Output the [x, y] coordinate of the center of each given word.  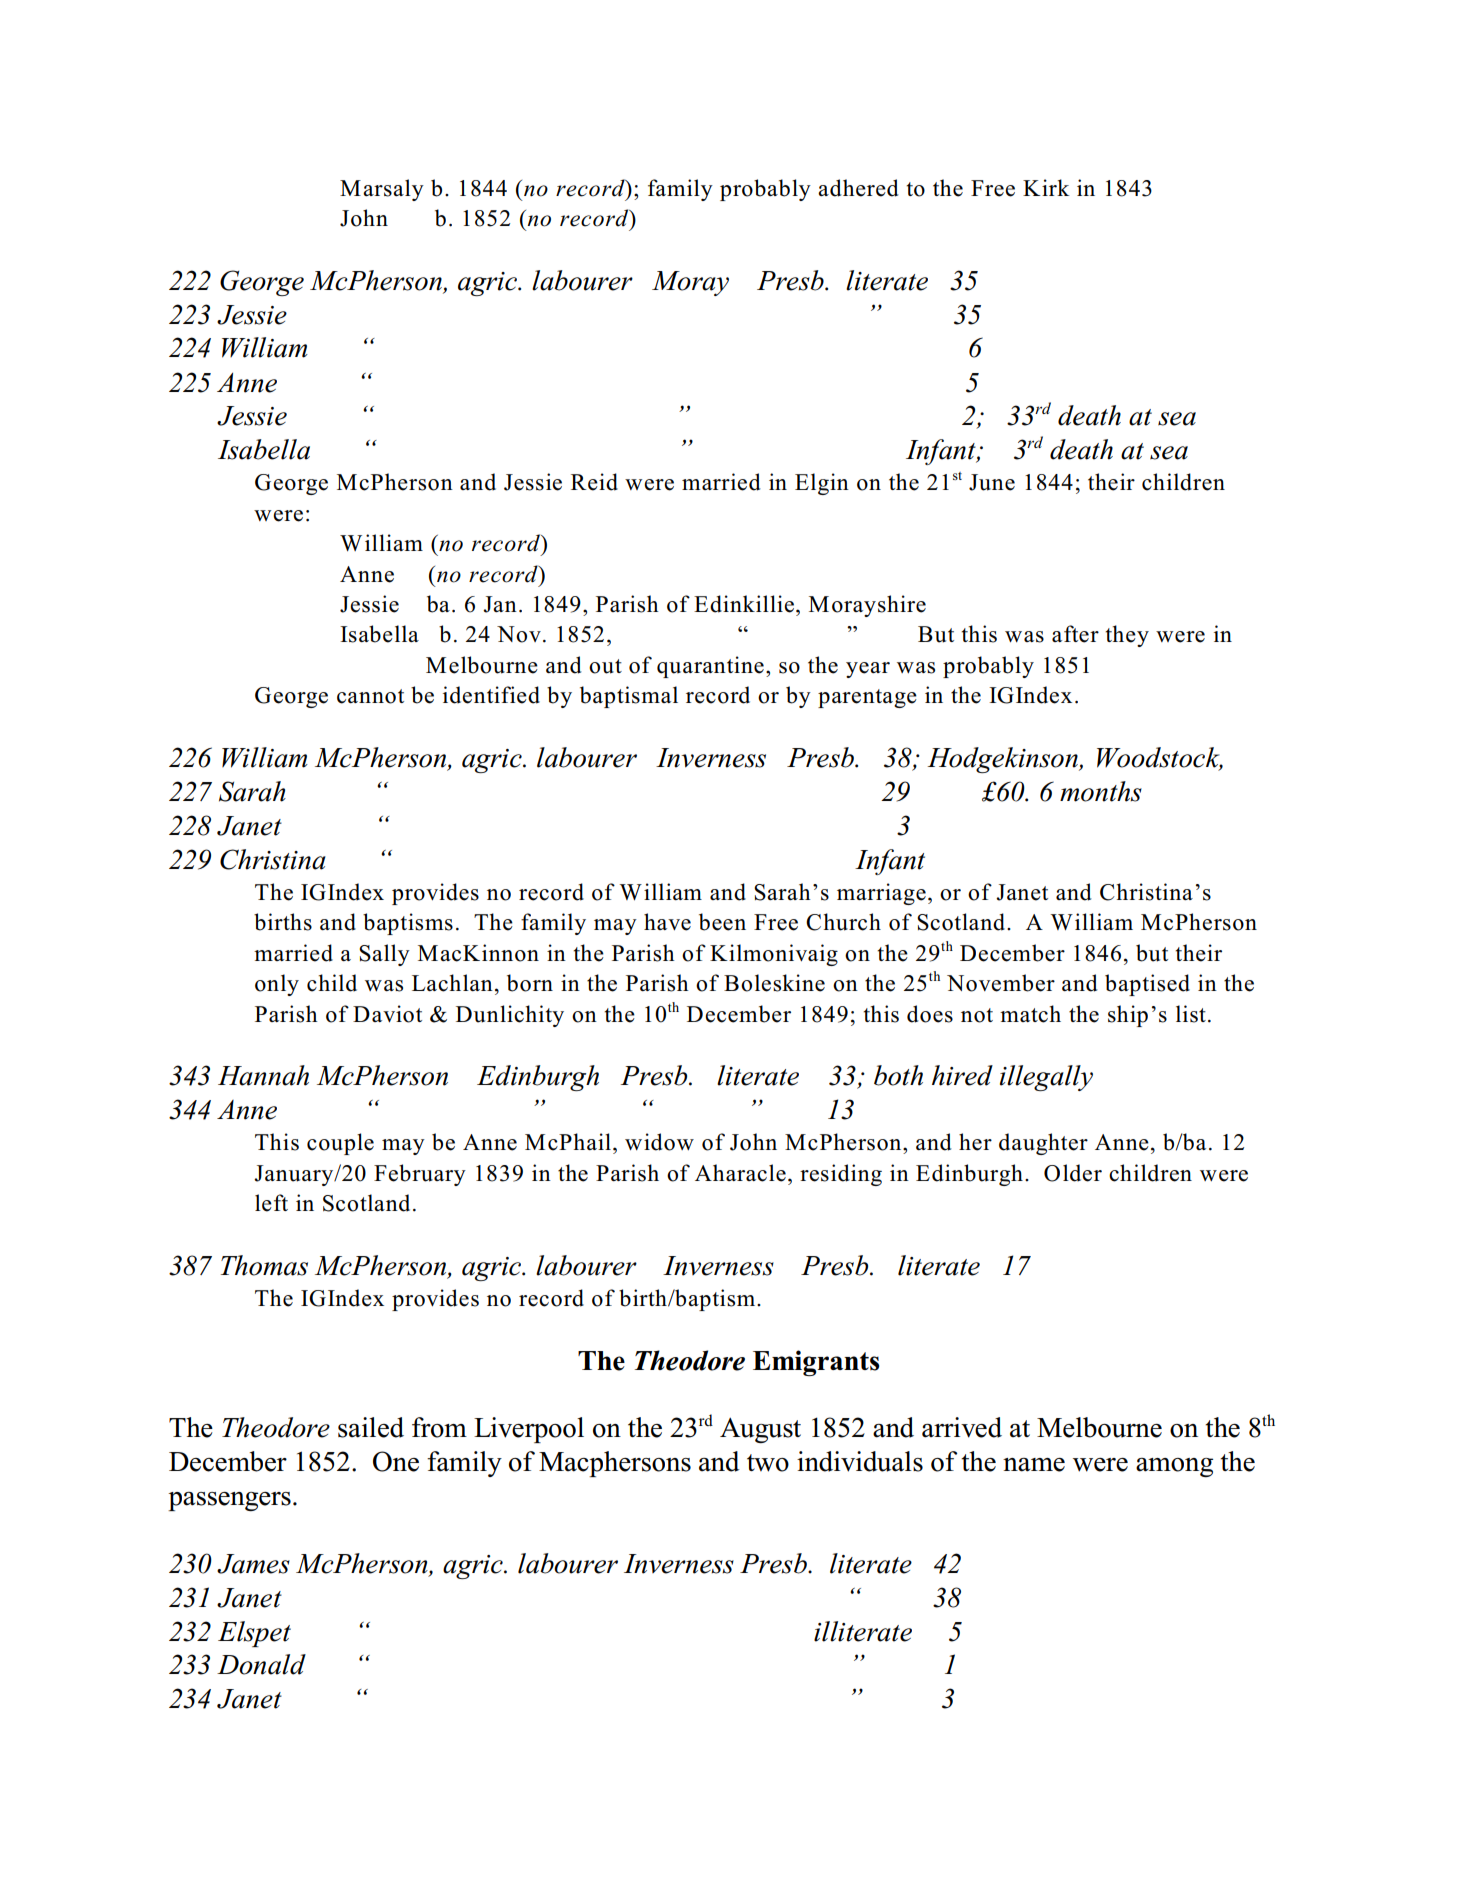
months [1101, 791]
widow [659, 1142]
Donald [261, 1664]
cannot [370, 696]
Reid [594, 482]
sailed [371, 1427]
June [992, 482]
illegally [1046, 1078]
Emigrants [816, 1363]
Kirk [1046, 187]
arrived [962, 1427]
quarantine [710, 667]
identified [491, 695]
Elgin [822, 484]
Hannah [263, 1075]
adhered [858, 188]
